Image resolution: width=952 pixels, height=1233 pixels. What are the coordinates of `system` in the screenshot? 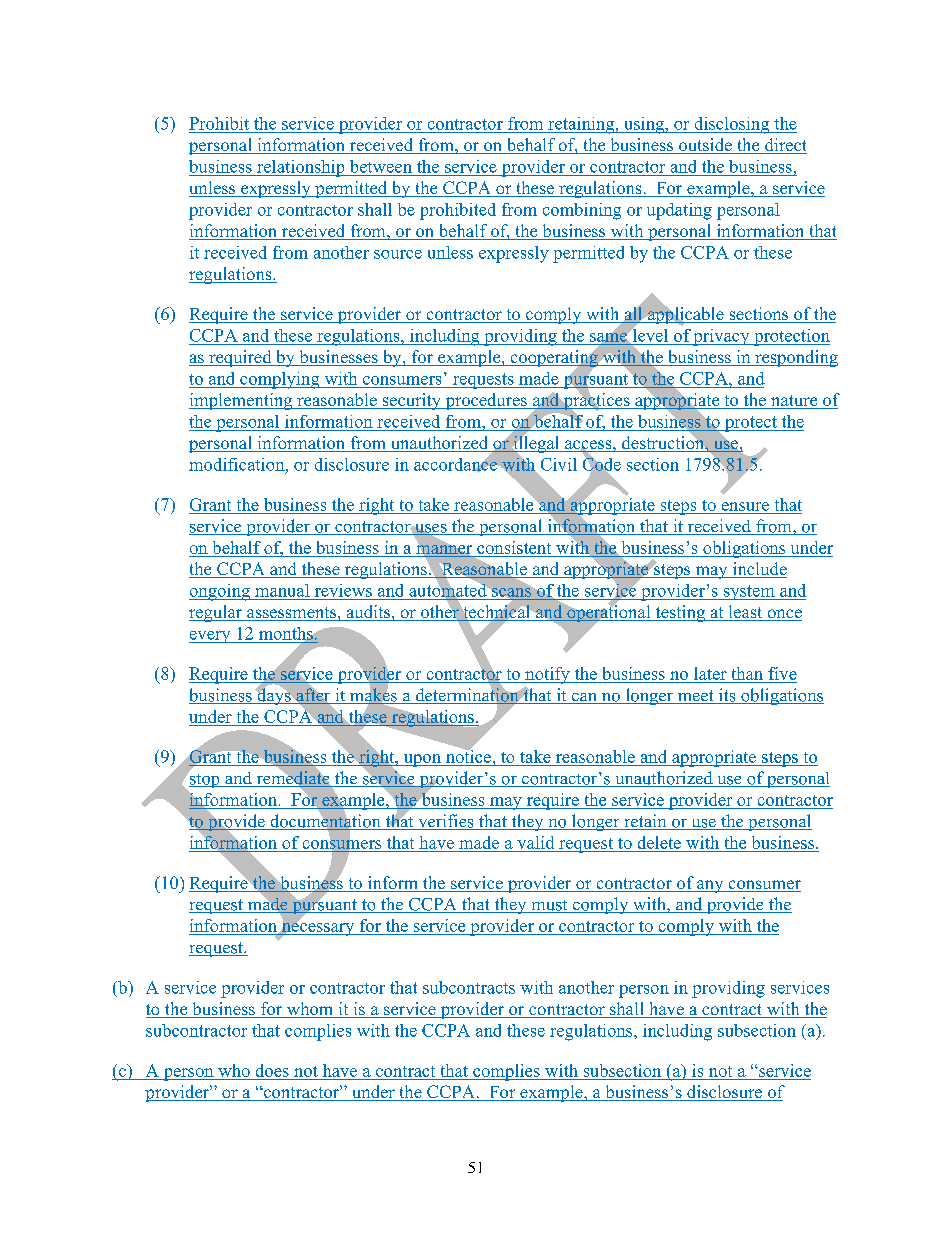 It's located at (749, 592).
